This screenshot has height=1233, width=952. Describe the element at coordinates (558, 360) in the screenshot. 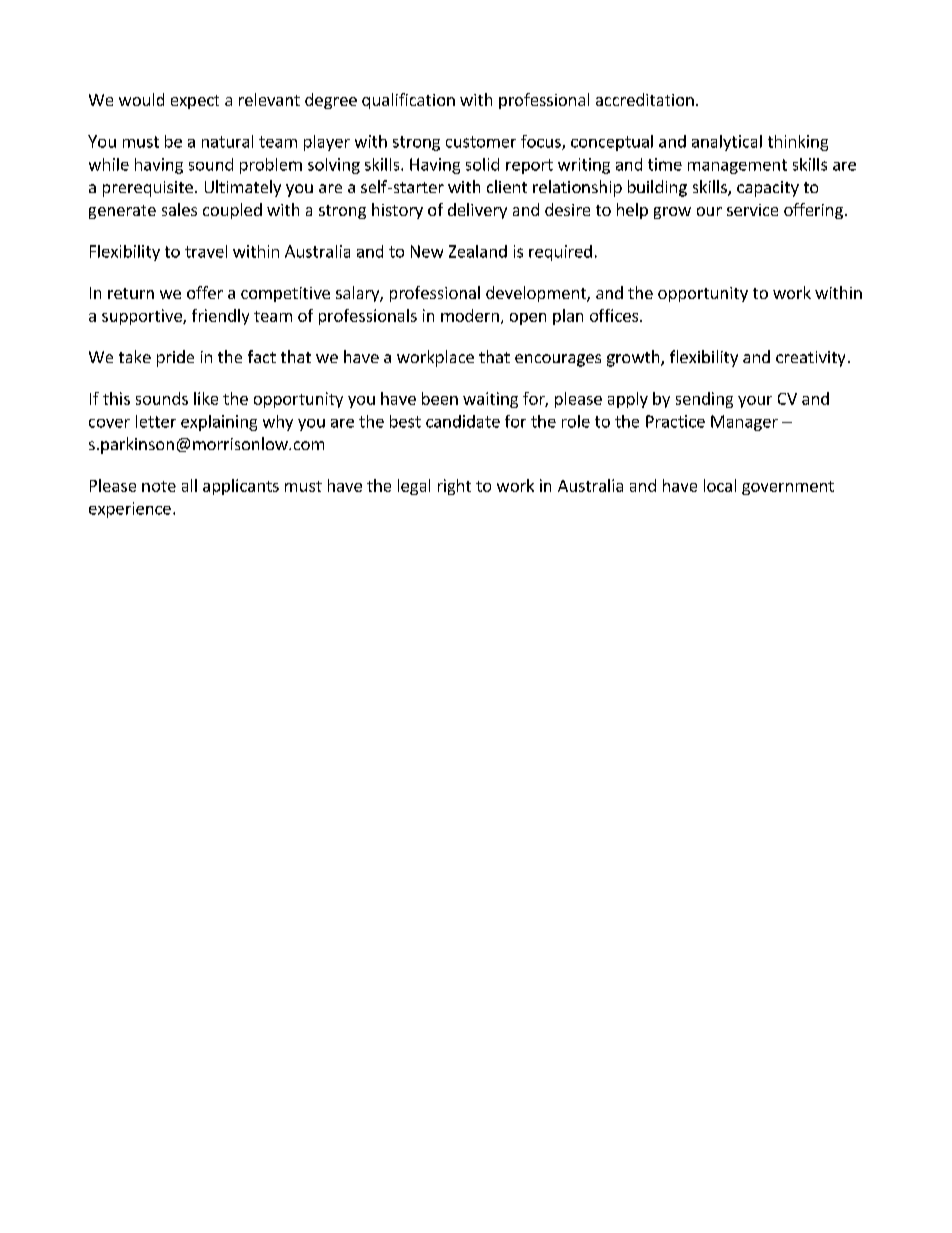

I see `encourages` at that location.
